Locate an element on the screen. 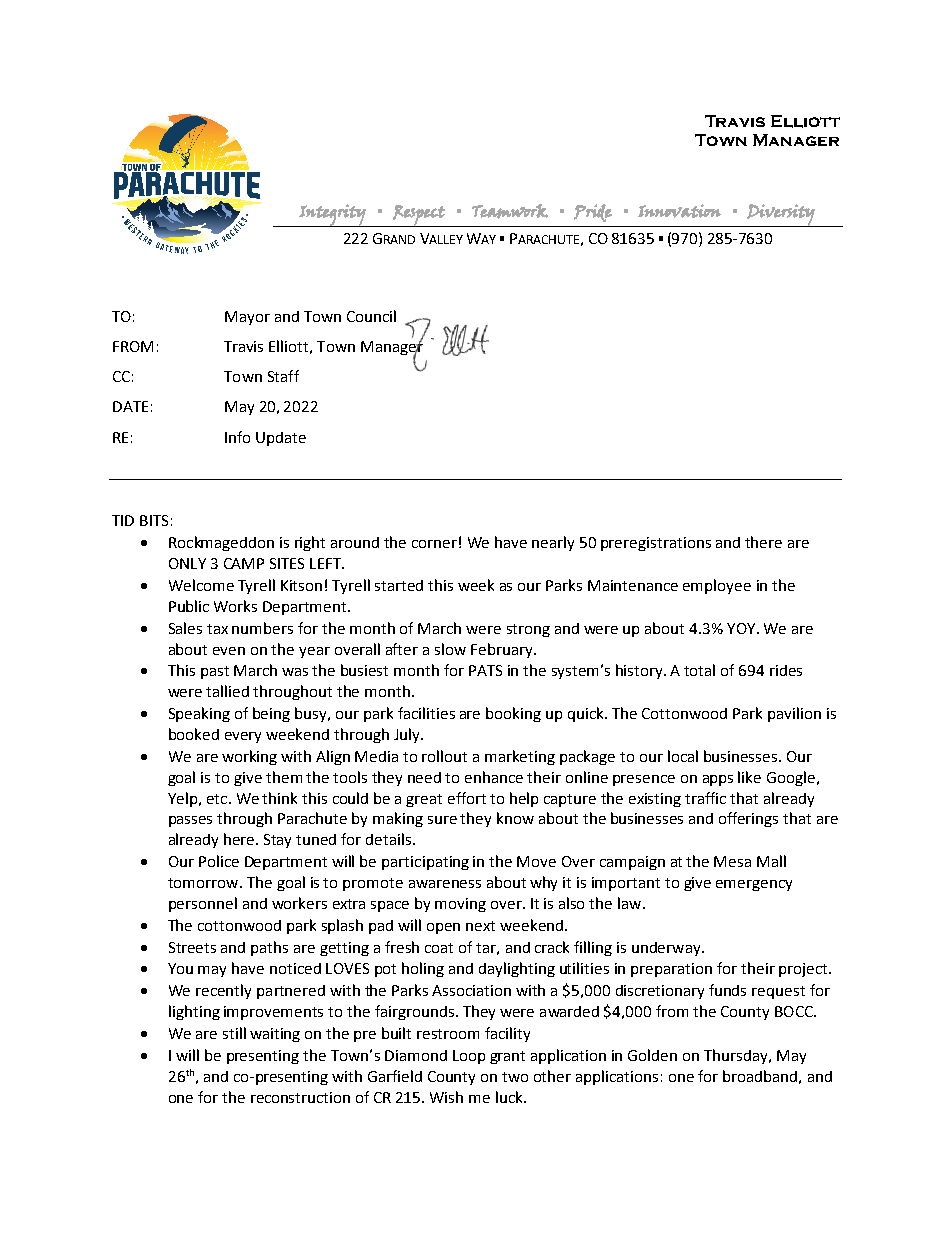 This screenshot has width=952, height=1233. still is located at coordinates (234, 1033).
